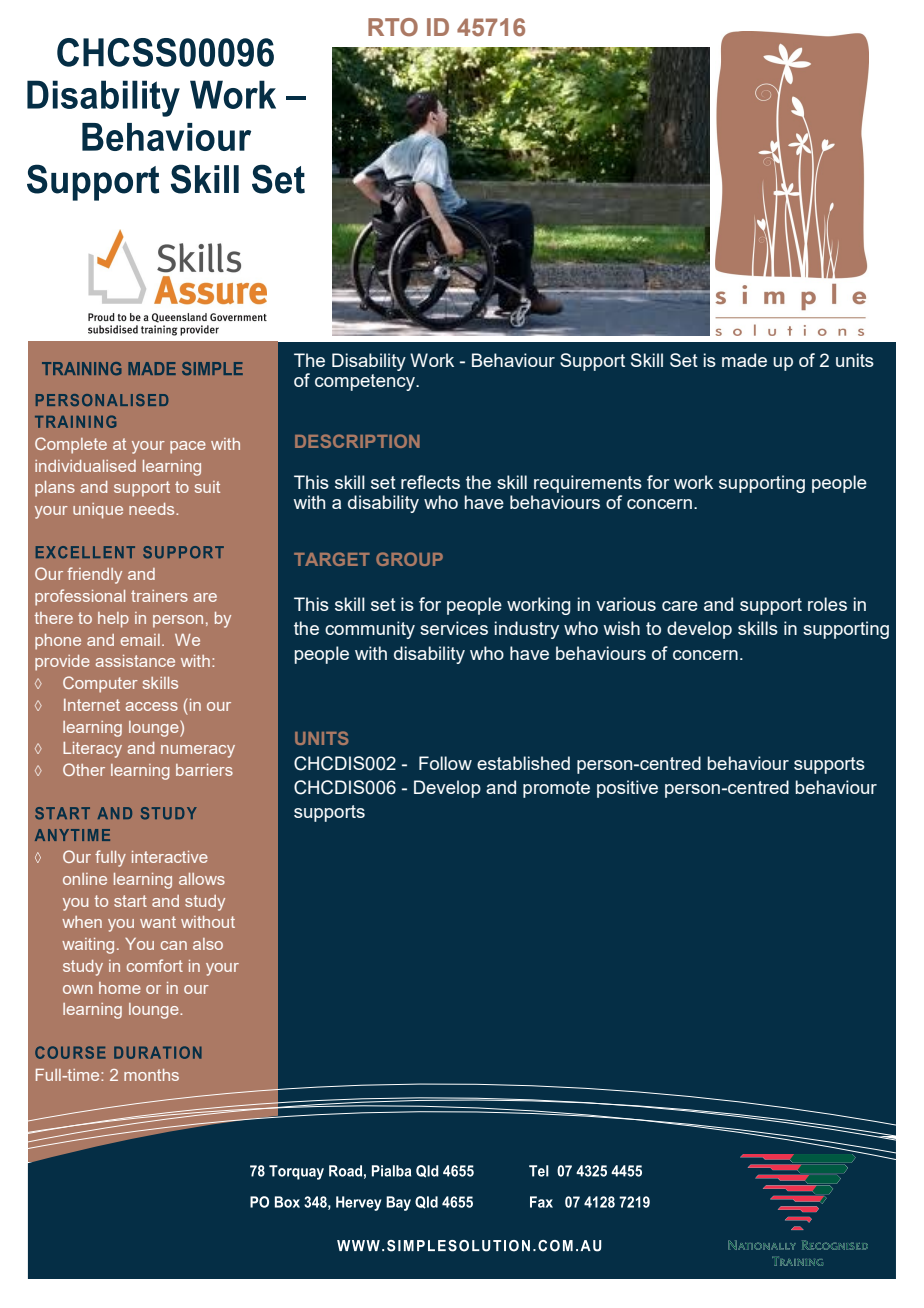 This image has width=924, height=1308. I want to click on DESCRIPTION, so click(357, 441).
